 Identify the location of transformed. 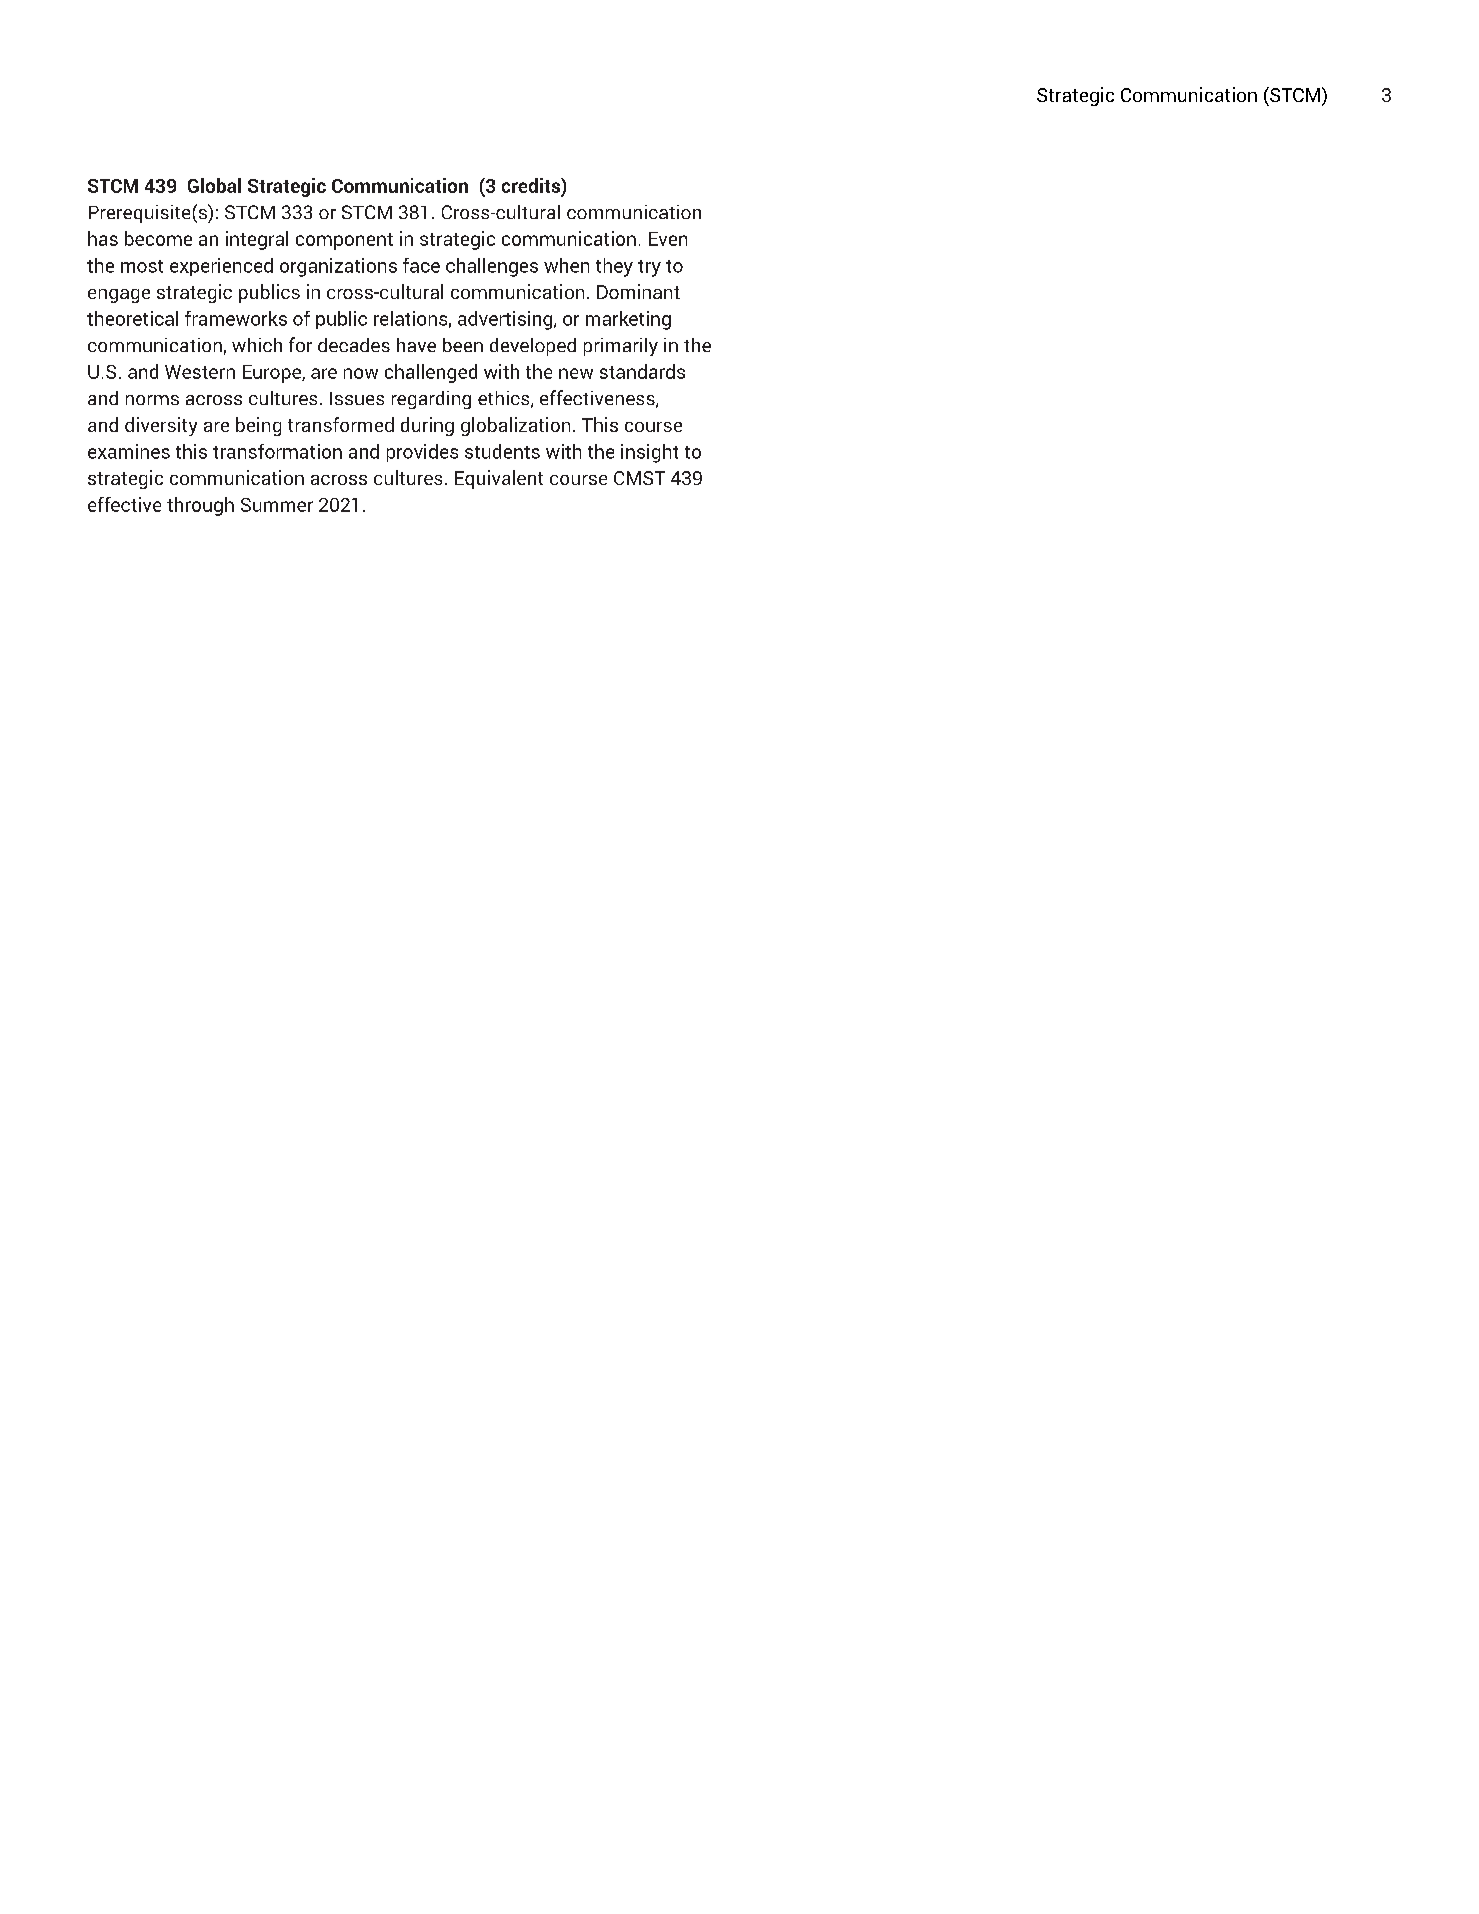
(341, 424).
